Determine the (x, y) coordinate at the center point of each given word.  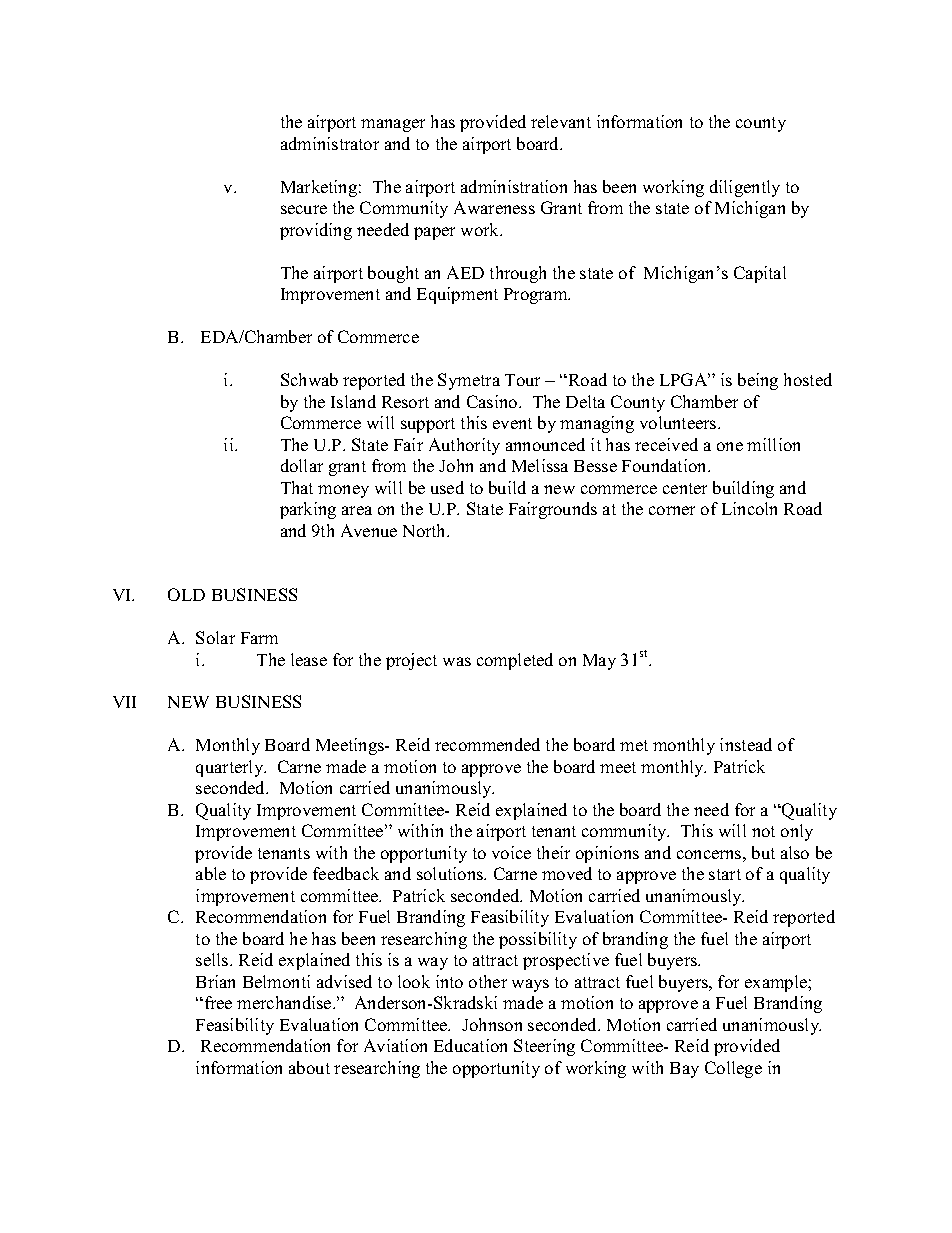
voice (511, 852)
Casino (493, 401)
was (457, 661)
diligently (745, 188)
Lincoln (749, 508)
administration (514, 186)
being (758, 381)
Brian (215, 981)
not (763, 831)
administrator (330, 143)
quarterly (231, 768)
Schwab (309, 379)
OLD (186, 594)
